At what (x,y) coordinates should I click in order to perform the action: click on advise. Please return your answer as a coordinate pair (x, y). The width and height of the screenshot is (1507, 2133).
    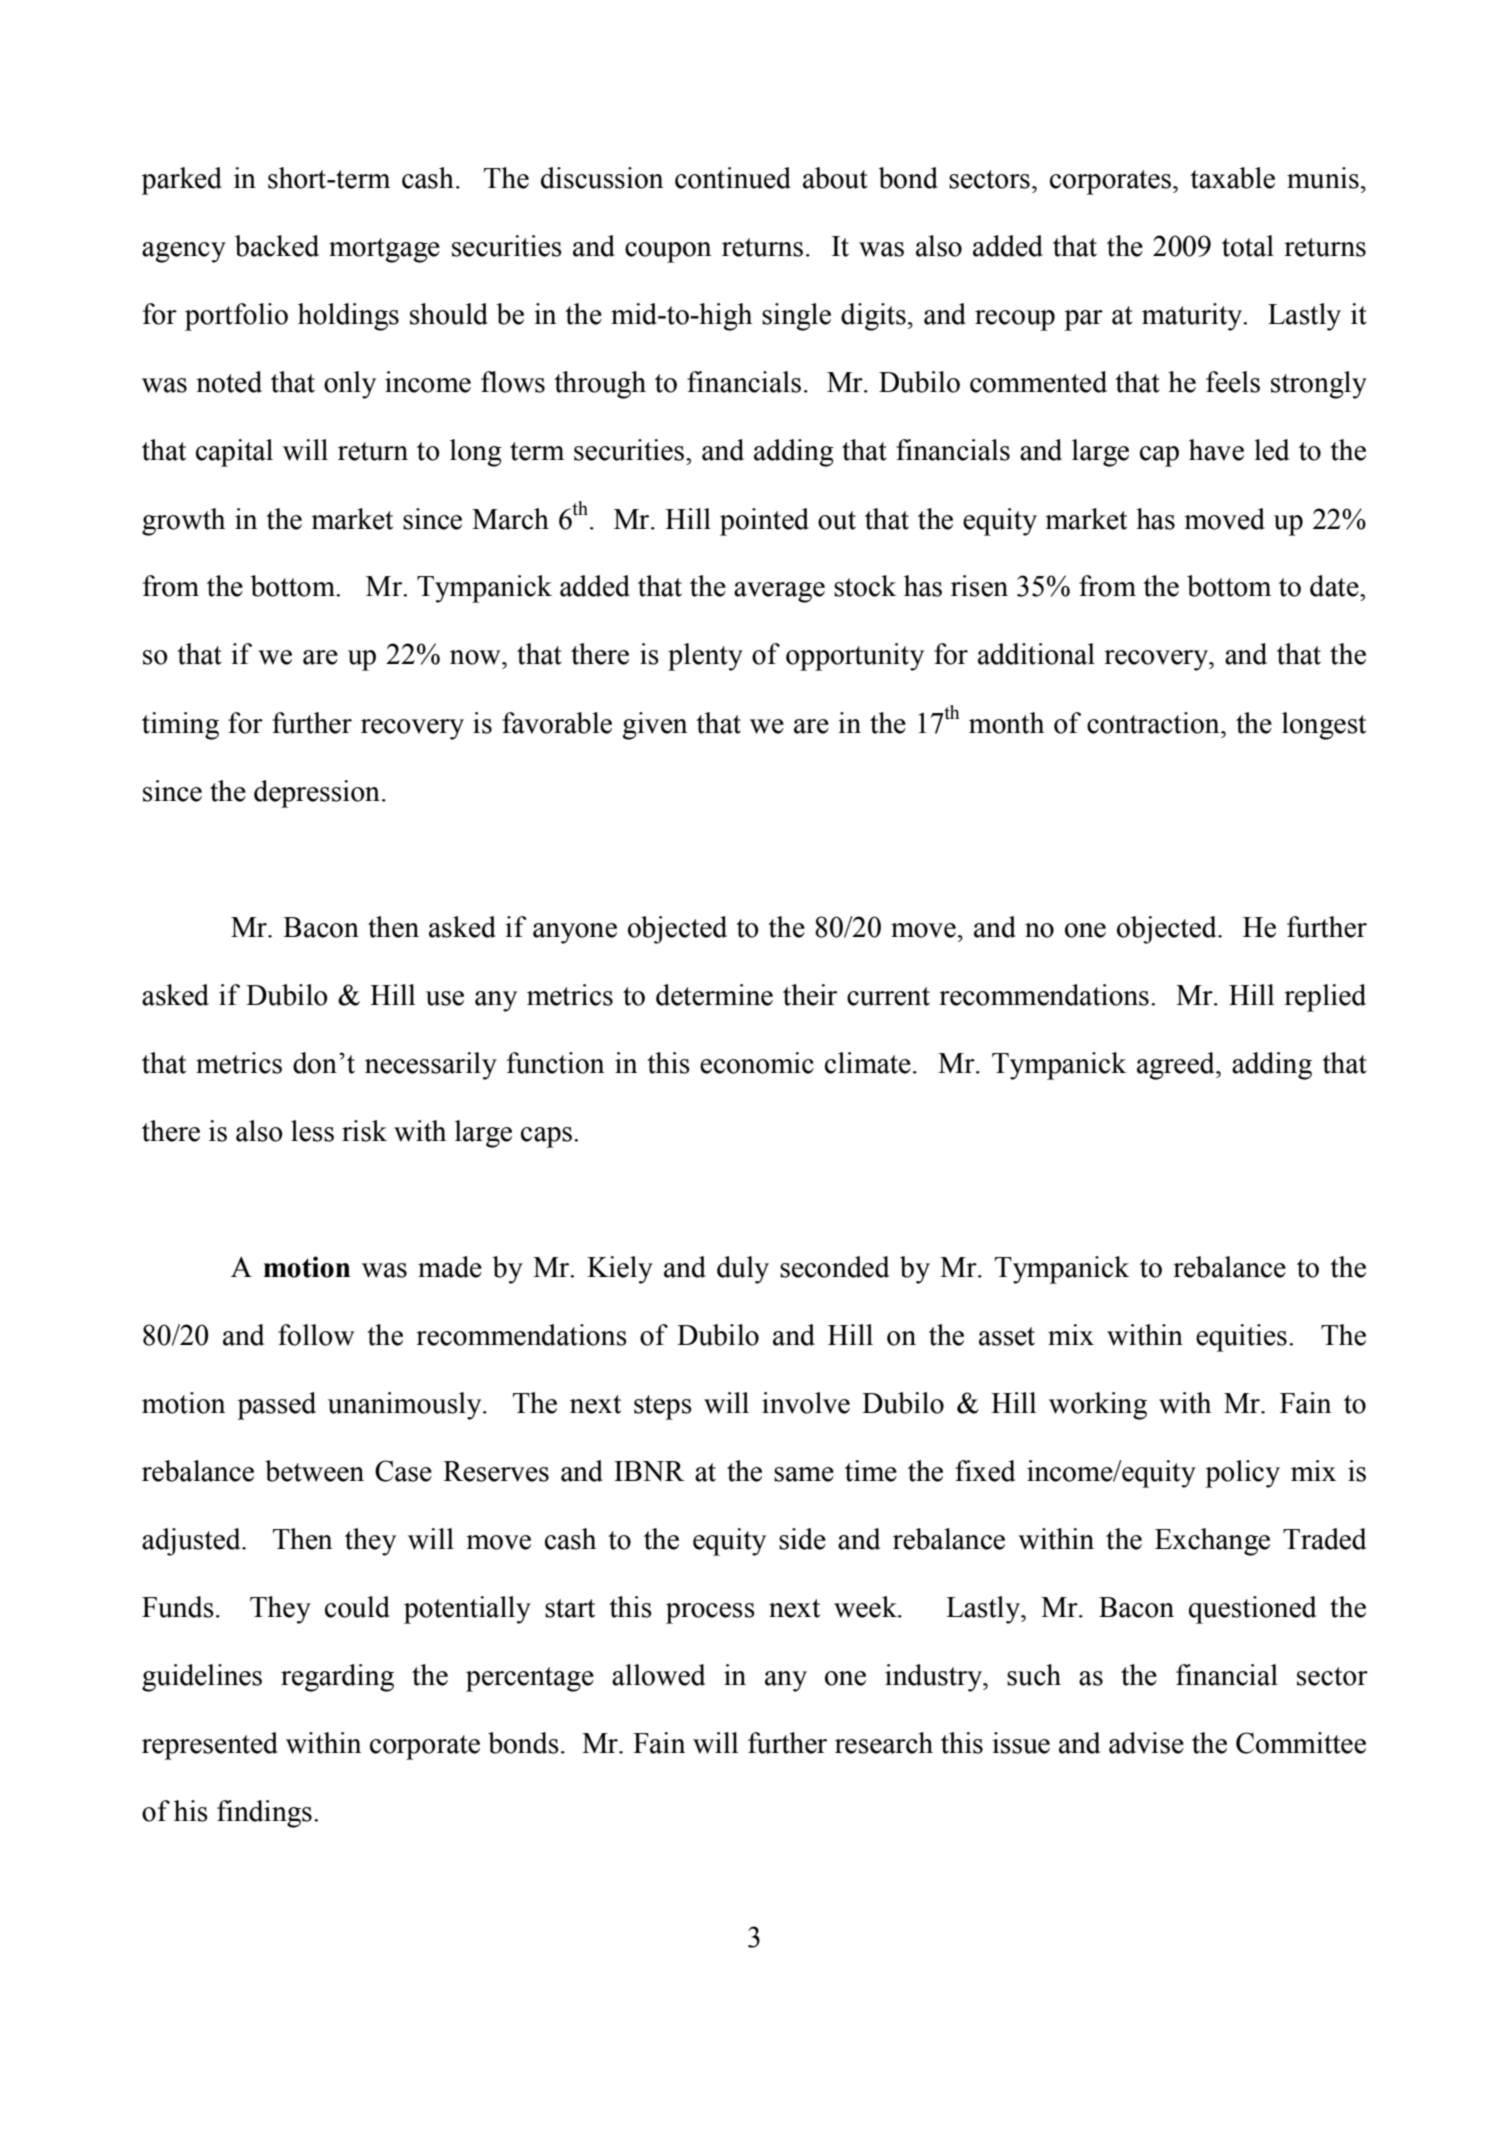
    Looking at the image, I should click on (1146, 1743).
